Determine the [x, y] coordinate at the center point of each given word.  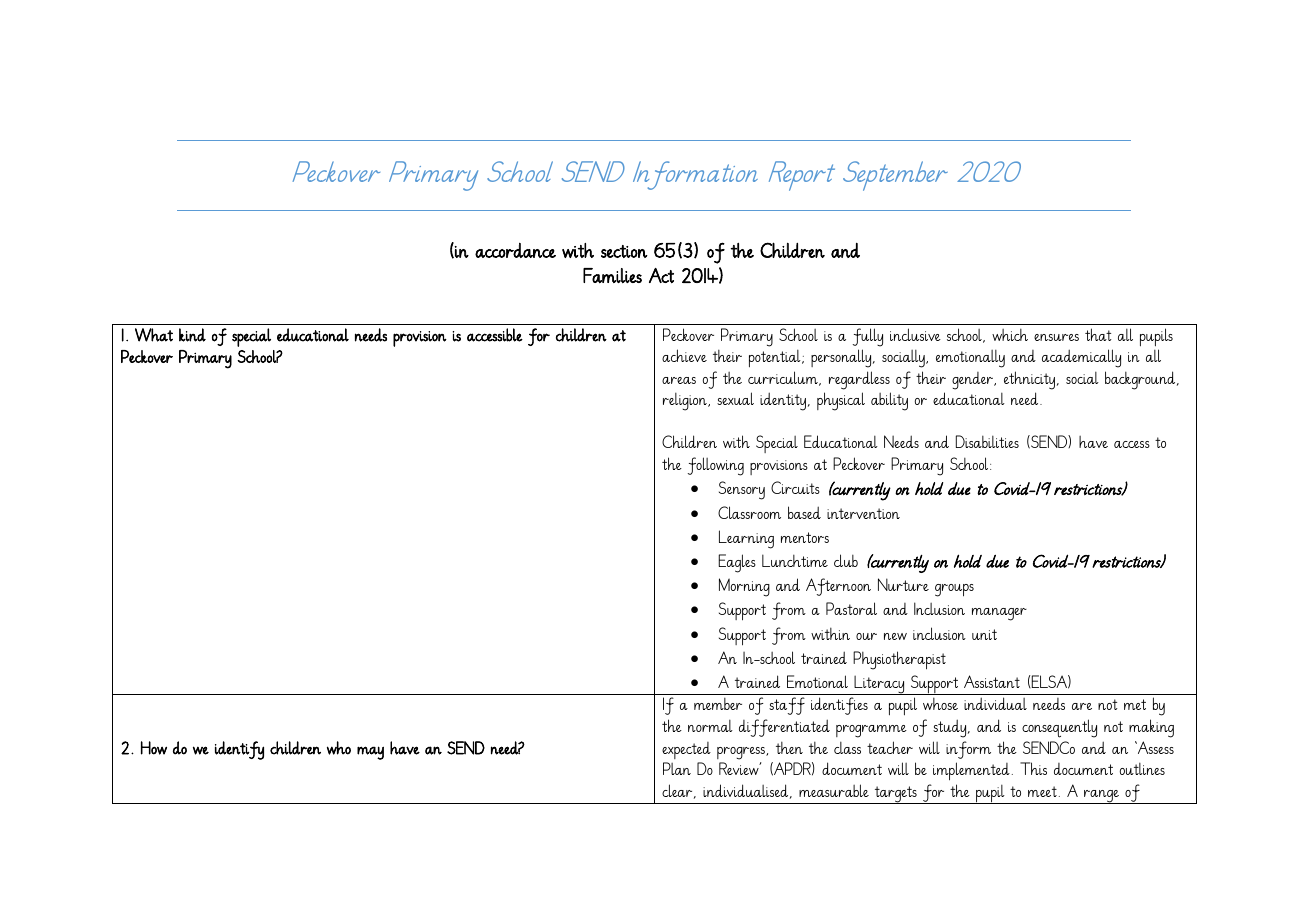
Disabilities [987, 441]
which [1010, 334]
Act [661, 275]
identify [239, 750]
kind [192, 335]
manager [999, 614]
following [716, 466]
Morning [744, 587]
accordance [515, 250]
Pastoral [851, 608]
